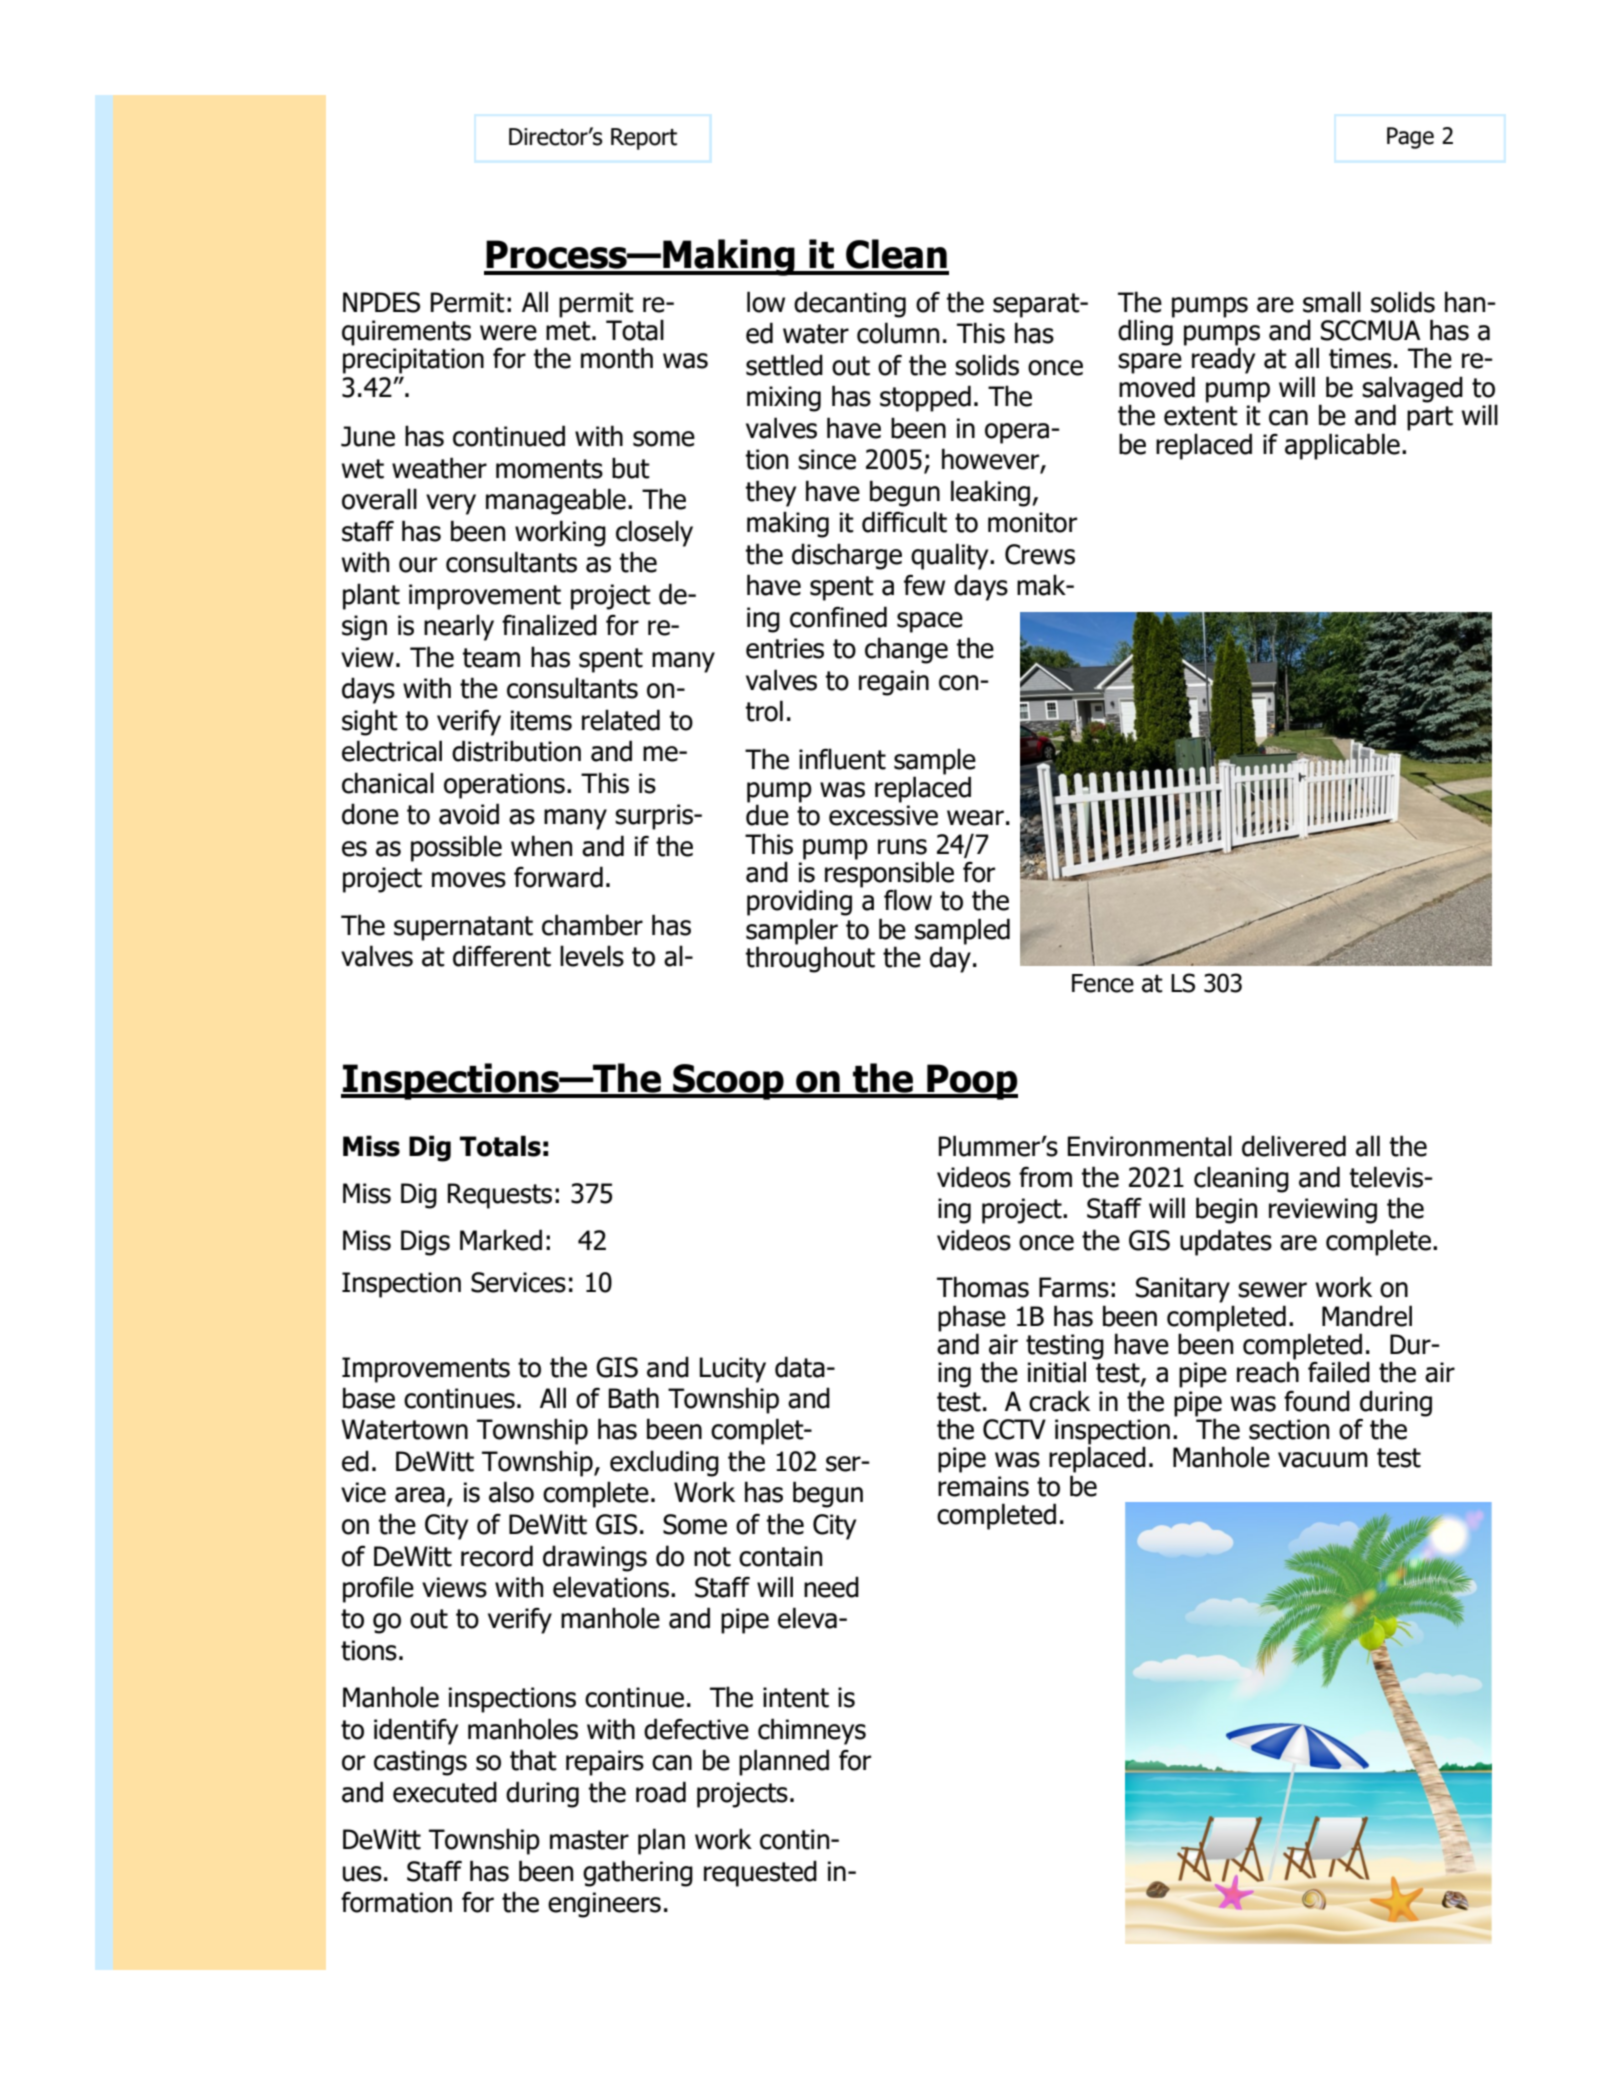  I want to click on Report, so click(644, 139).
